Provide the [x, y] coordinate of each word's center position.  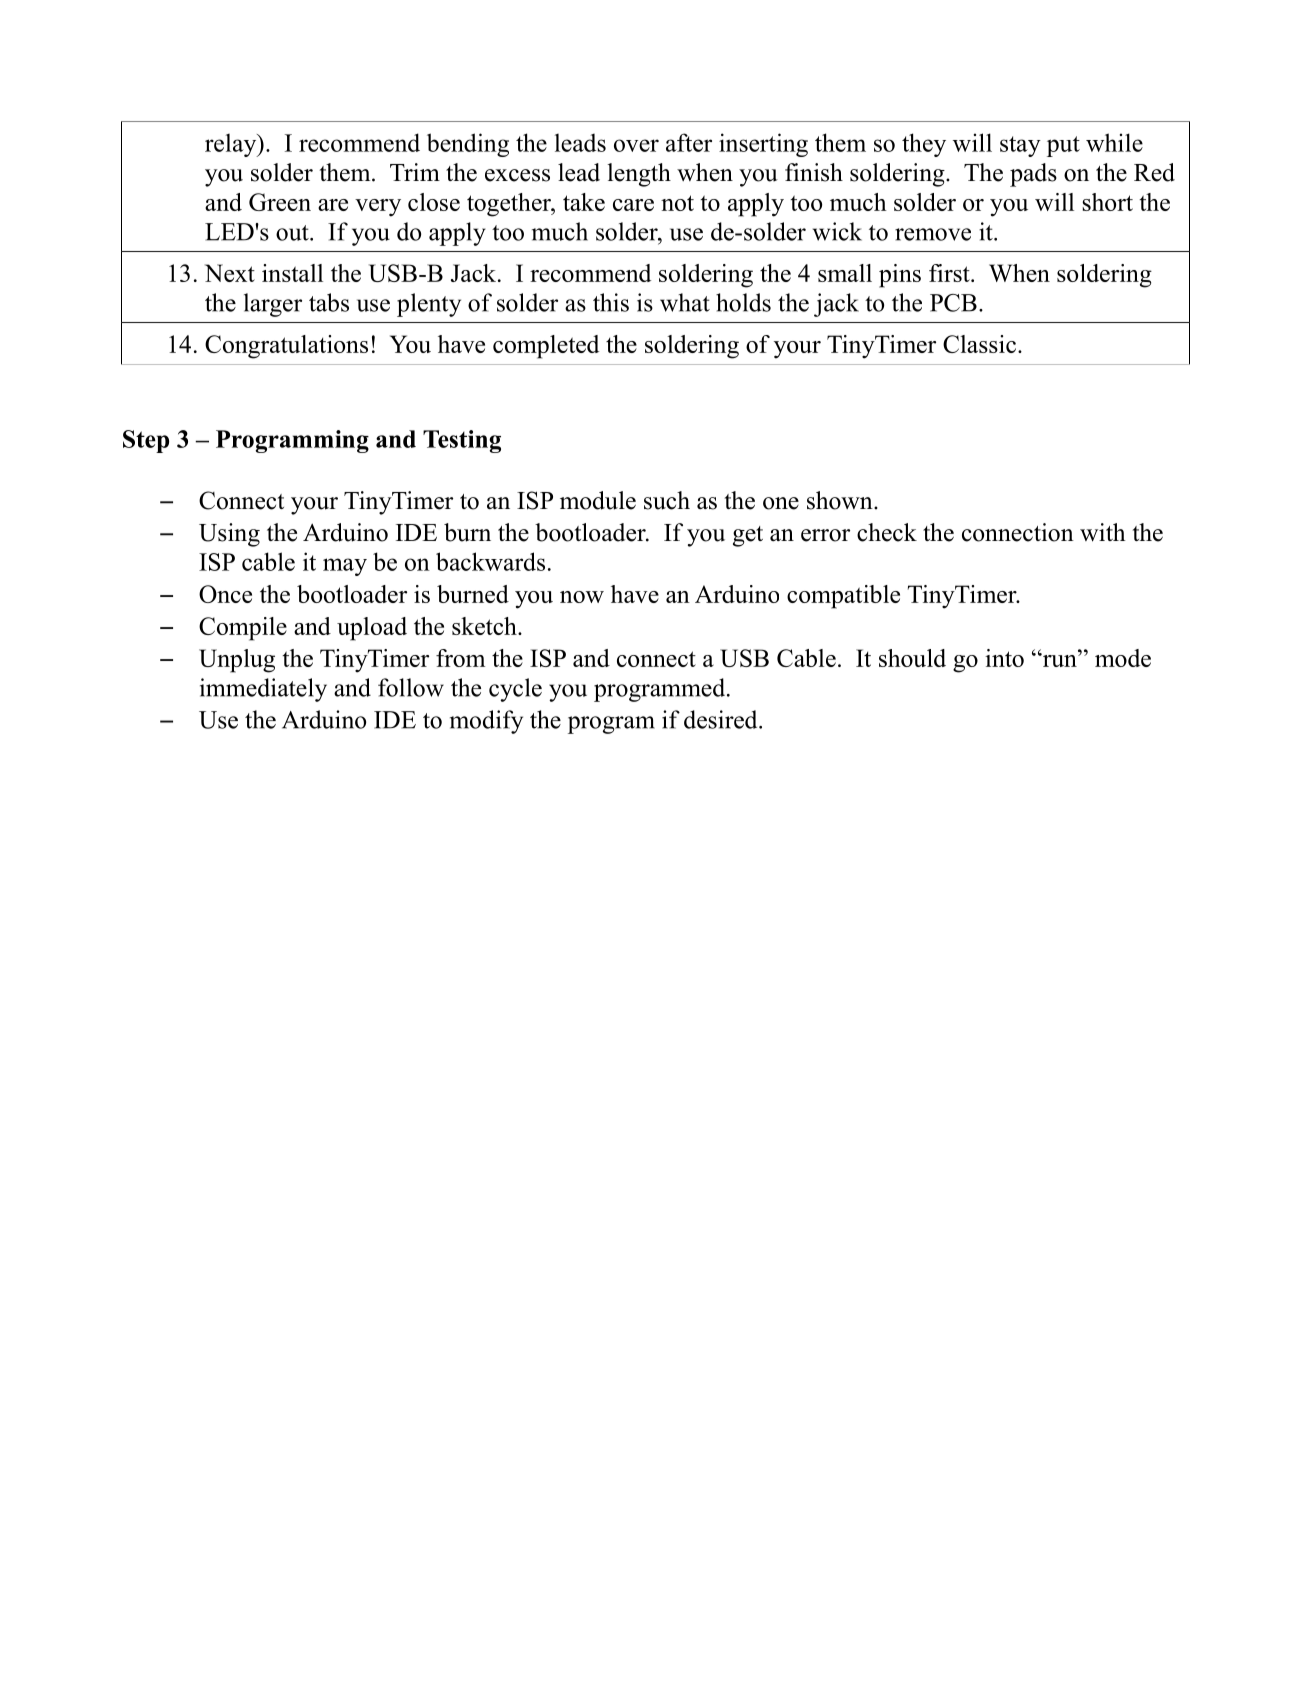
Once [225, 594]
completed [546, 347]
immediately [263, 690]
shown [841, 500]
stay [1020, 146]
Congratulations [286, 347]
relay [232, 145]
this [611, 302]
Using [229, 535]
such [667, 500]
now [582, 597]
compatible [843, 597]
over [636, 145]
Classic [979, 344]
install [292, 273]
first [950, 273]
